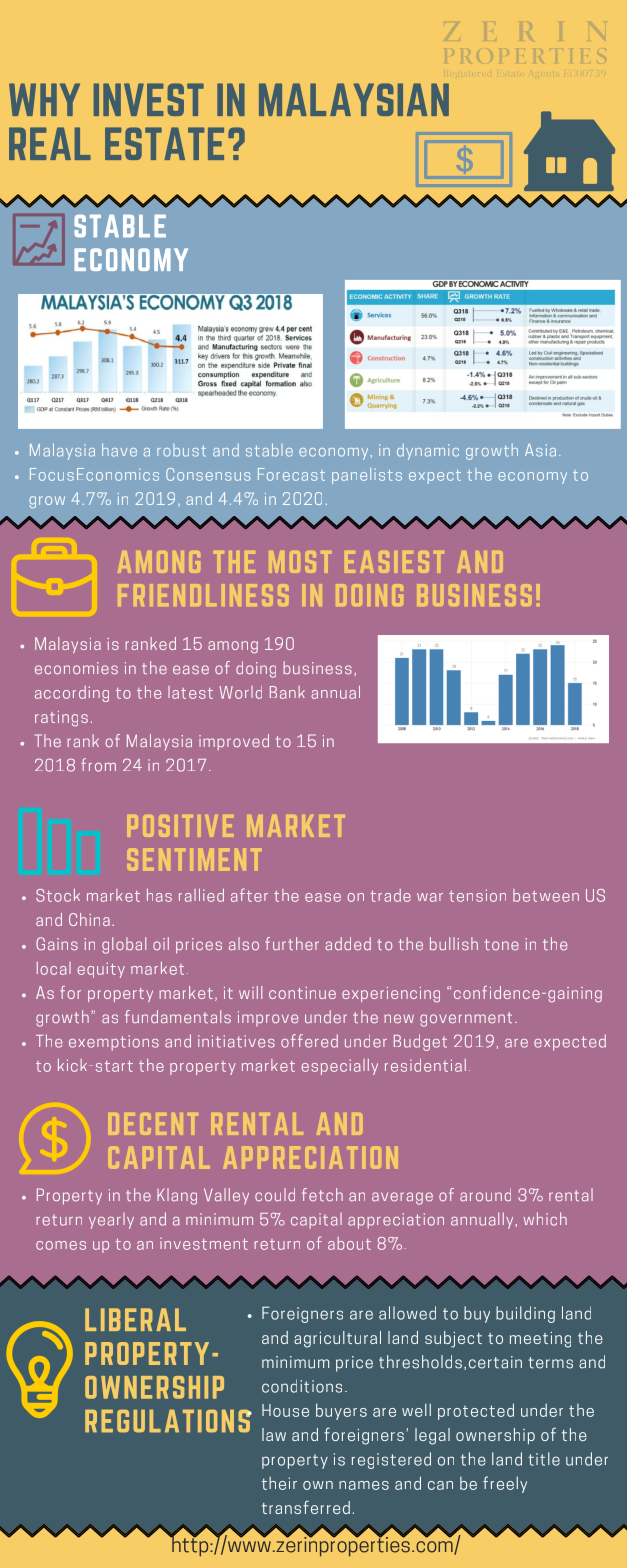 The image size is (627, 1568). Describe the element at coordinates (98, 765) in the document. I see `from` at that location.
